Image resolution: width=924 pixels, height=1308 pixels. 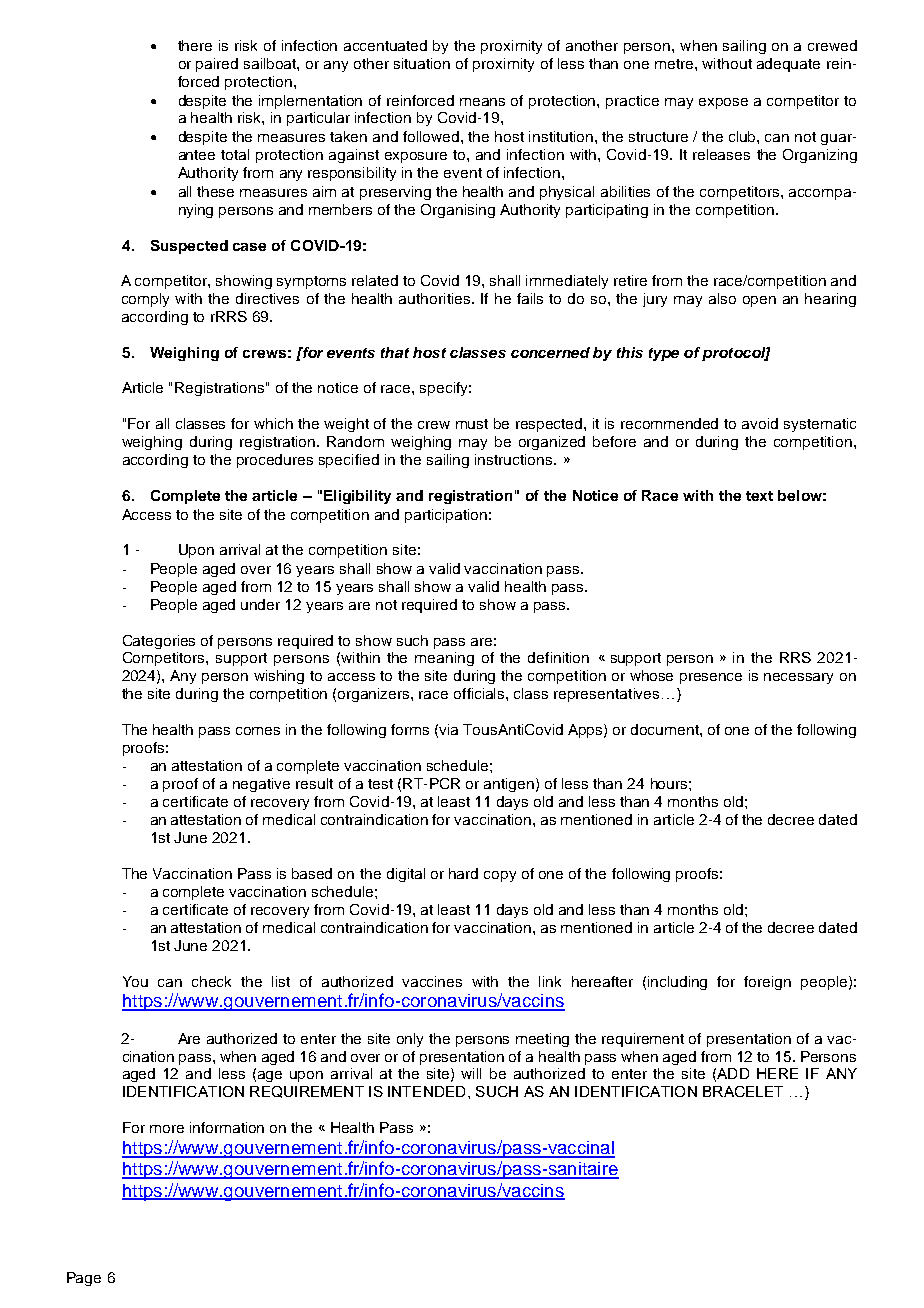 What do you see at coordinates (482, 102) in the page?
I see `means` at bounding box center [482, 102].
